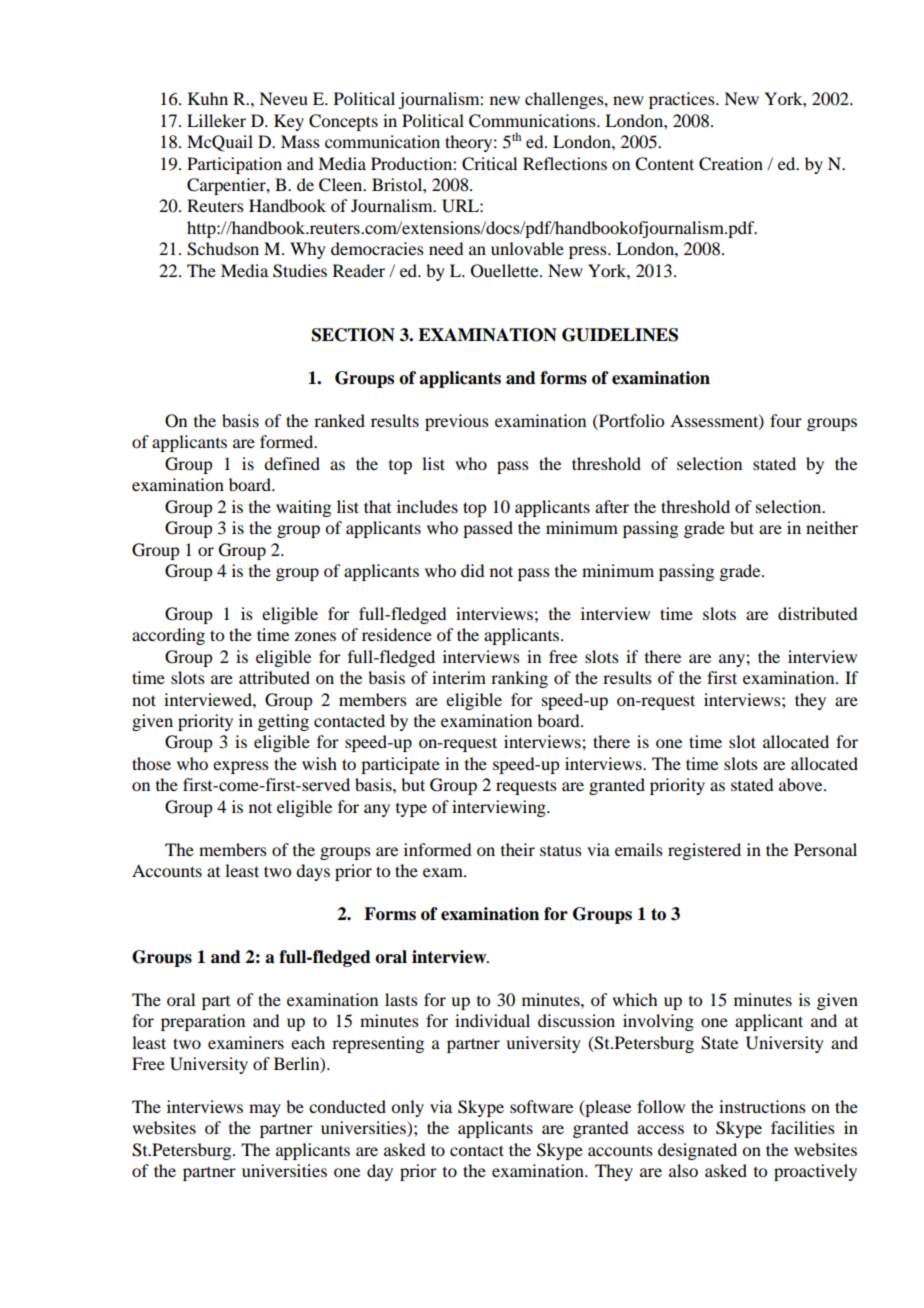 Image resolution: width=924 pixels, height=1308 pixels. I want to click on four, so click(786, 420).
